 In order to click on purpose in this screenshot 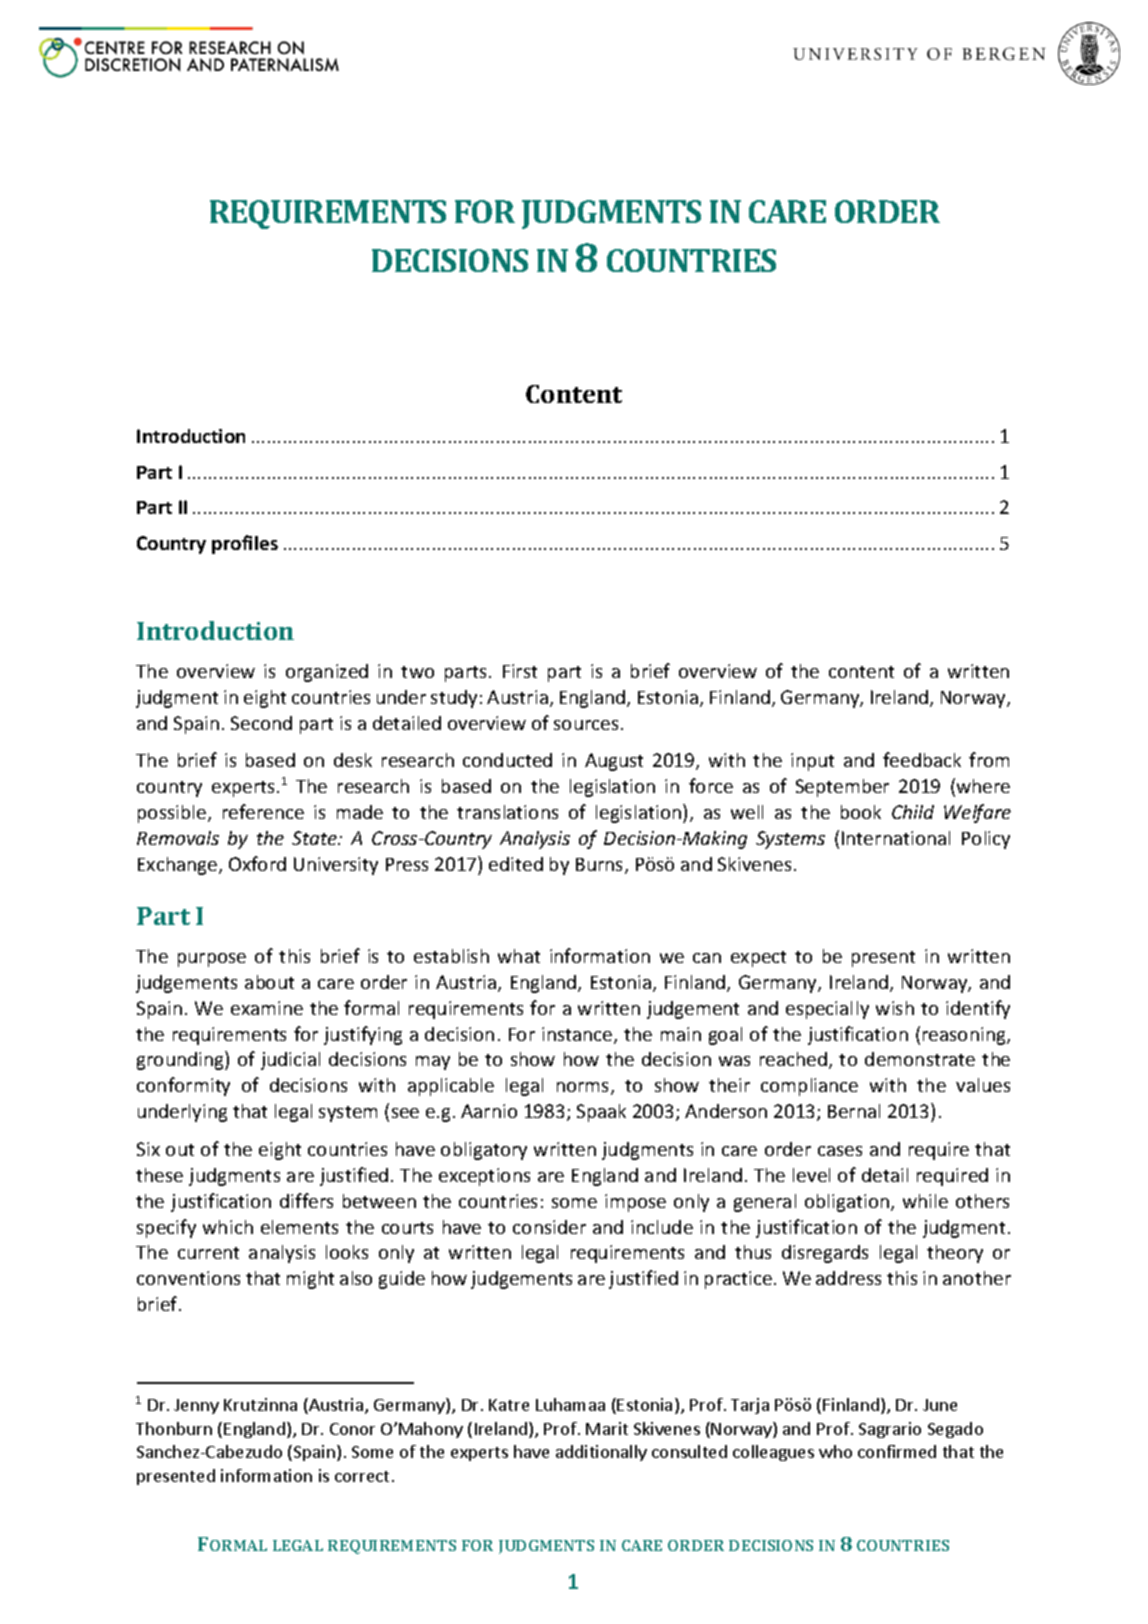, I will do `click(212, 960)`.
